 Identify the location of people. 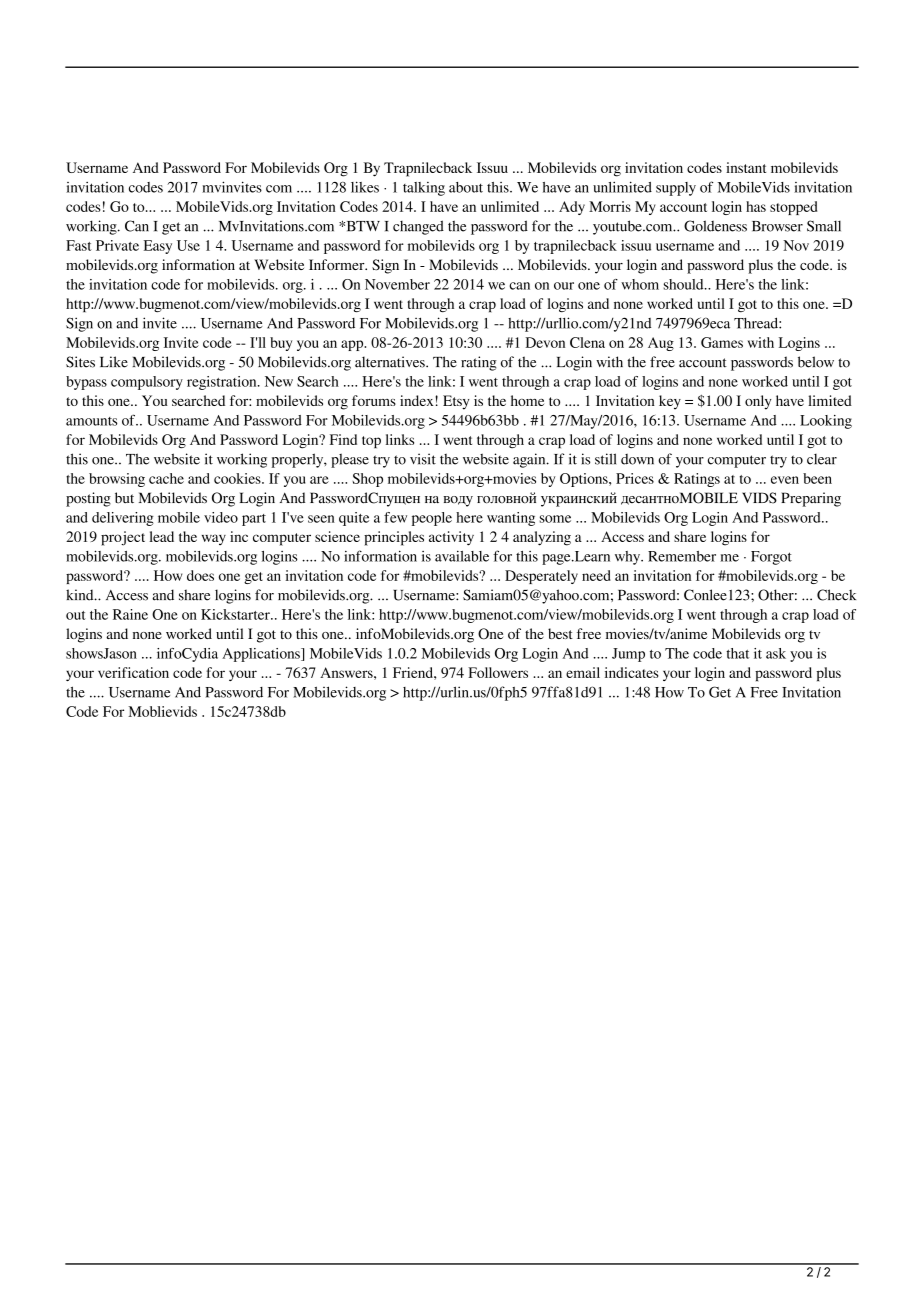
(432, 519).
